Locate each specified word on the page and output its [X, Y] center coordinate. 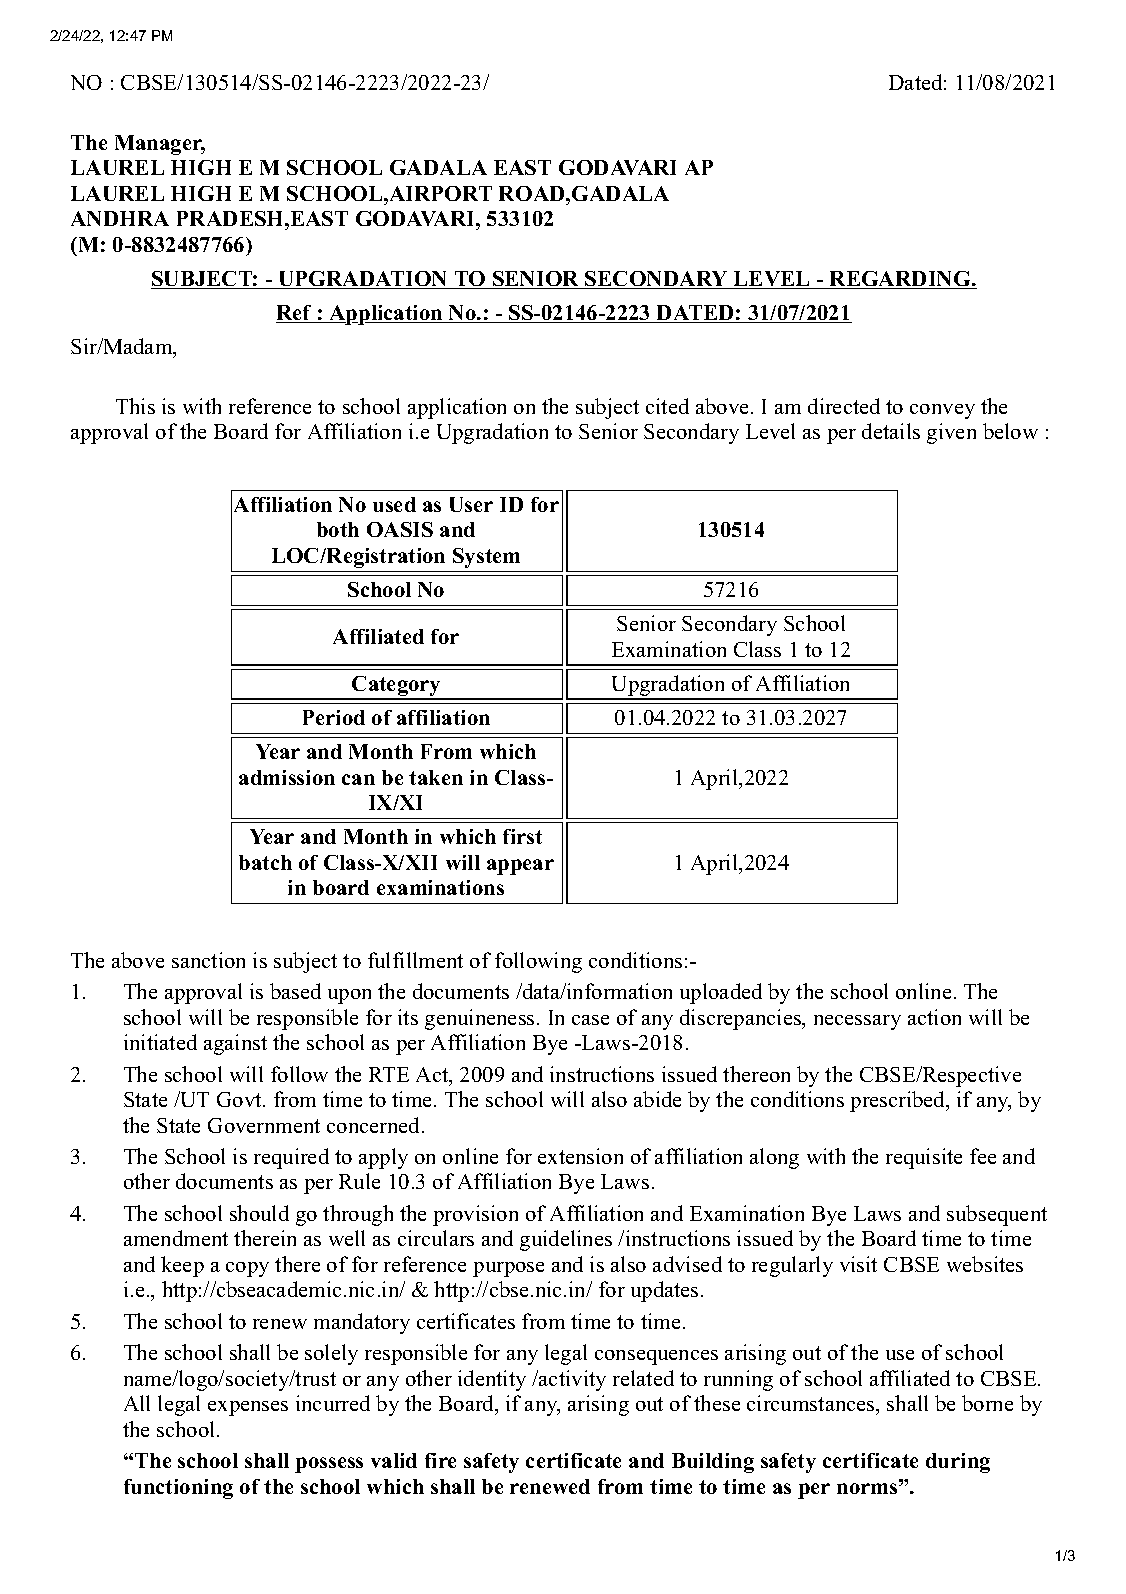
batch [265, 862]
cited [667, 406]
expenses [248, 1408]
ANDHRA [120, 218]
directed [844, 406]
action [934, 1017]
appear [520, 867]
